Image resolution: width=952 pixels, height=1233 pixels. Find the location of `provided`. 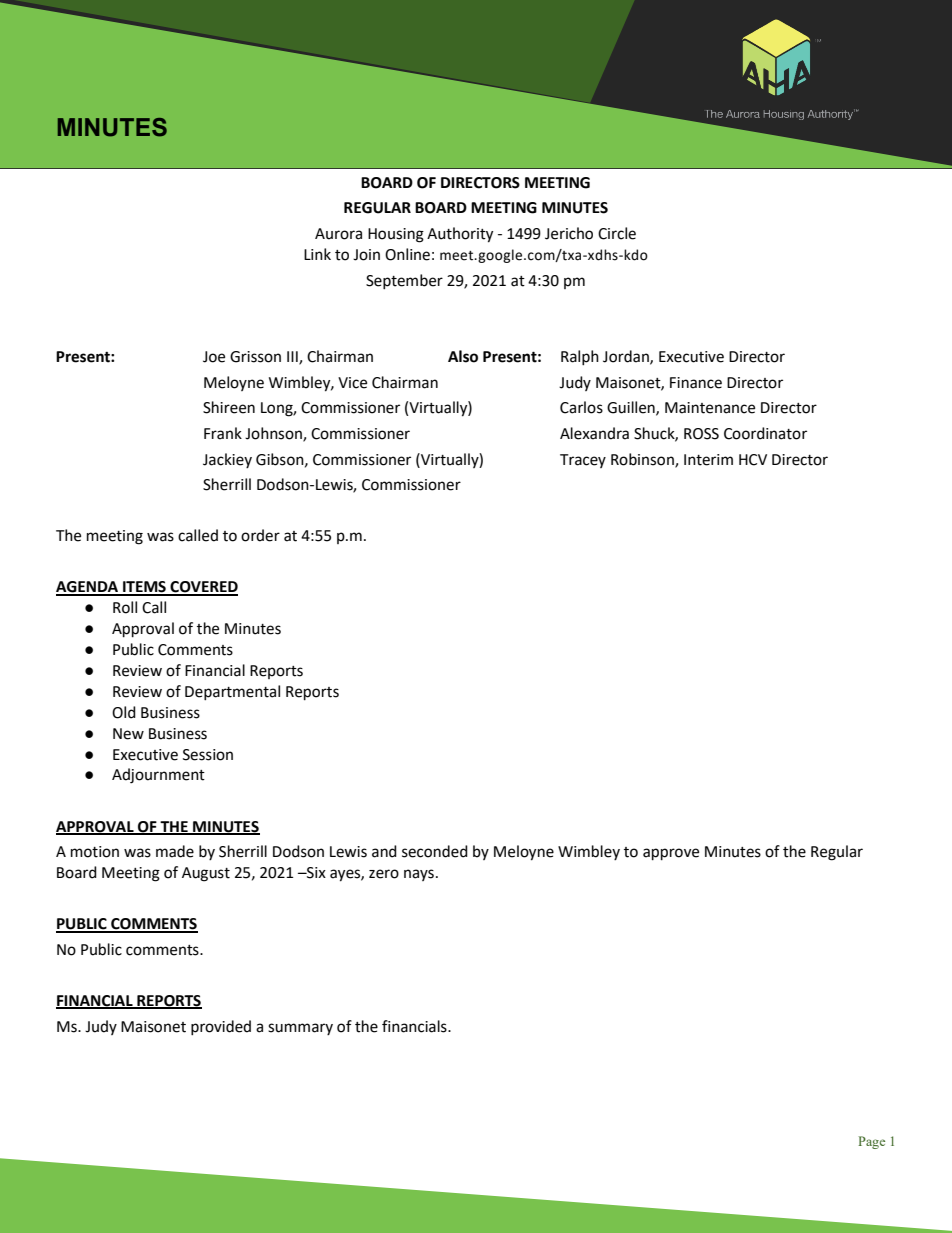

provided is located at coordinates (221, 1027).
